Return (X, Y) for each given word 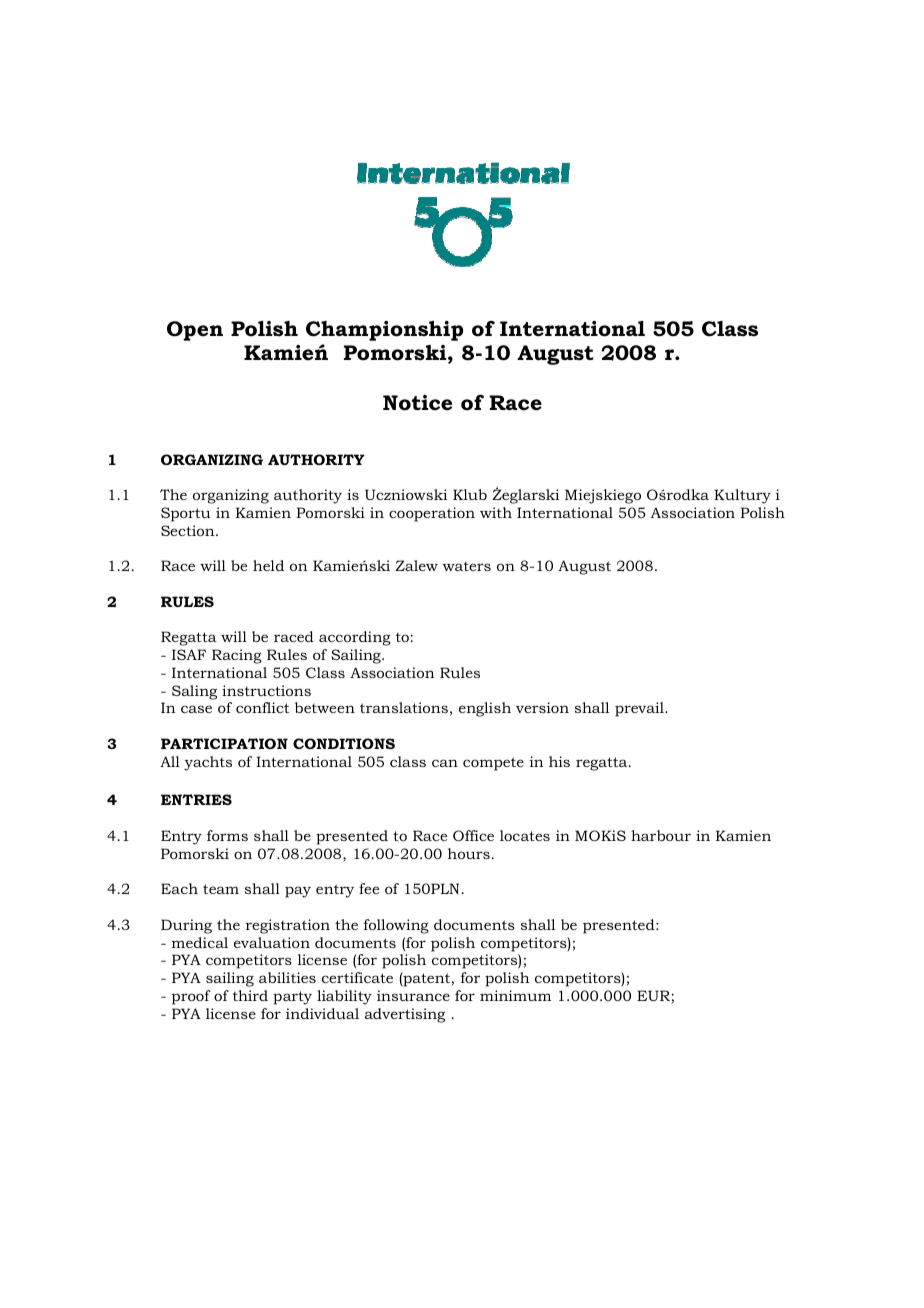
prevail (640, 709)
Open (195, 331)
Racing (237, 656)
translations (404, 707)
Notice (417, 403)
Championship (384, 330)
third (250, 995)
